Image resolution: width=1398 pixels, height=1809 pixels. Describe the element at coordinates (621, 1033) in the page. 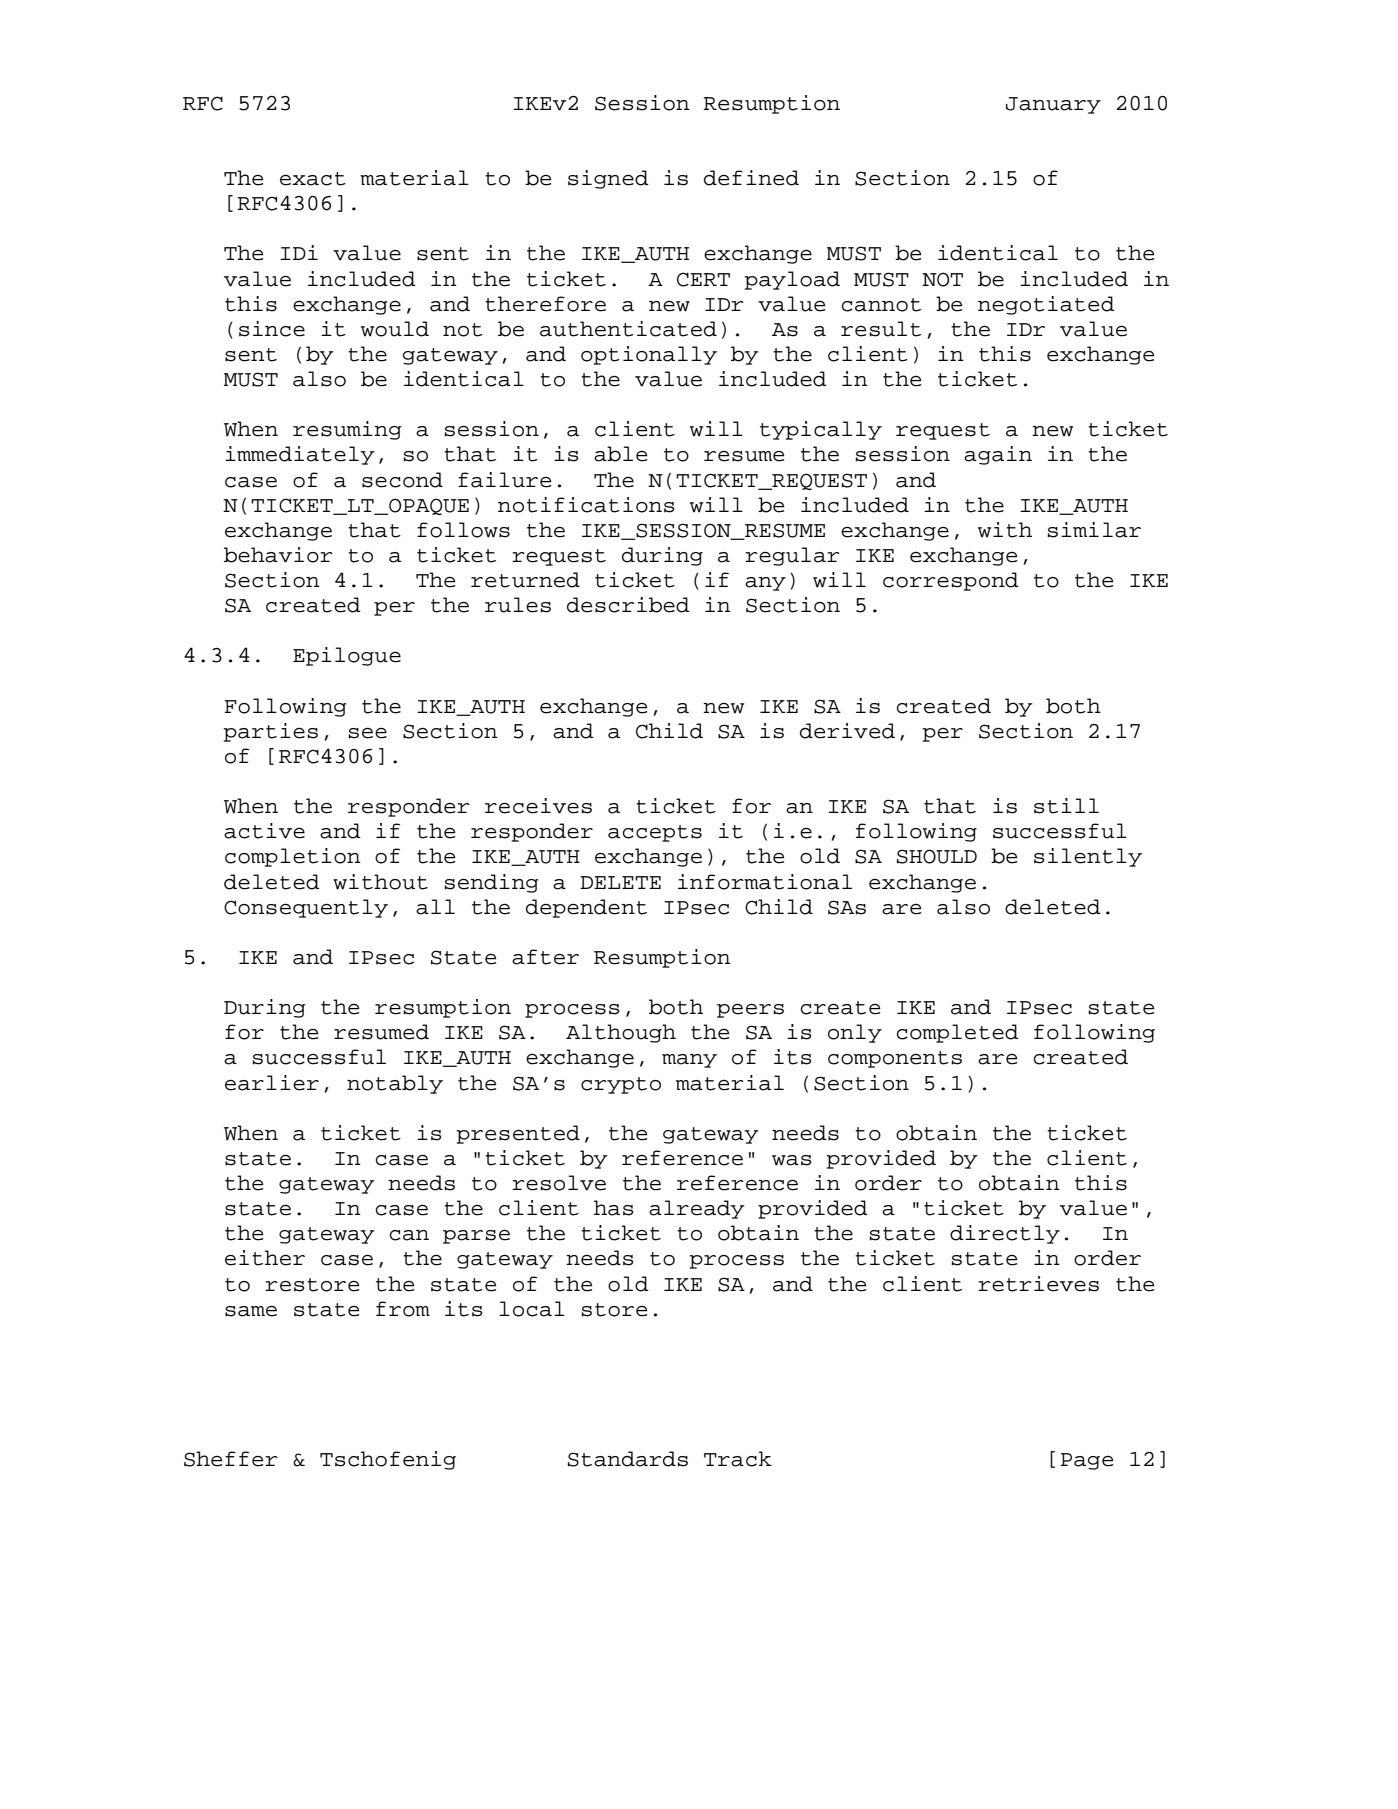

I see `Although` at that location.
